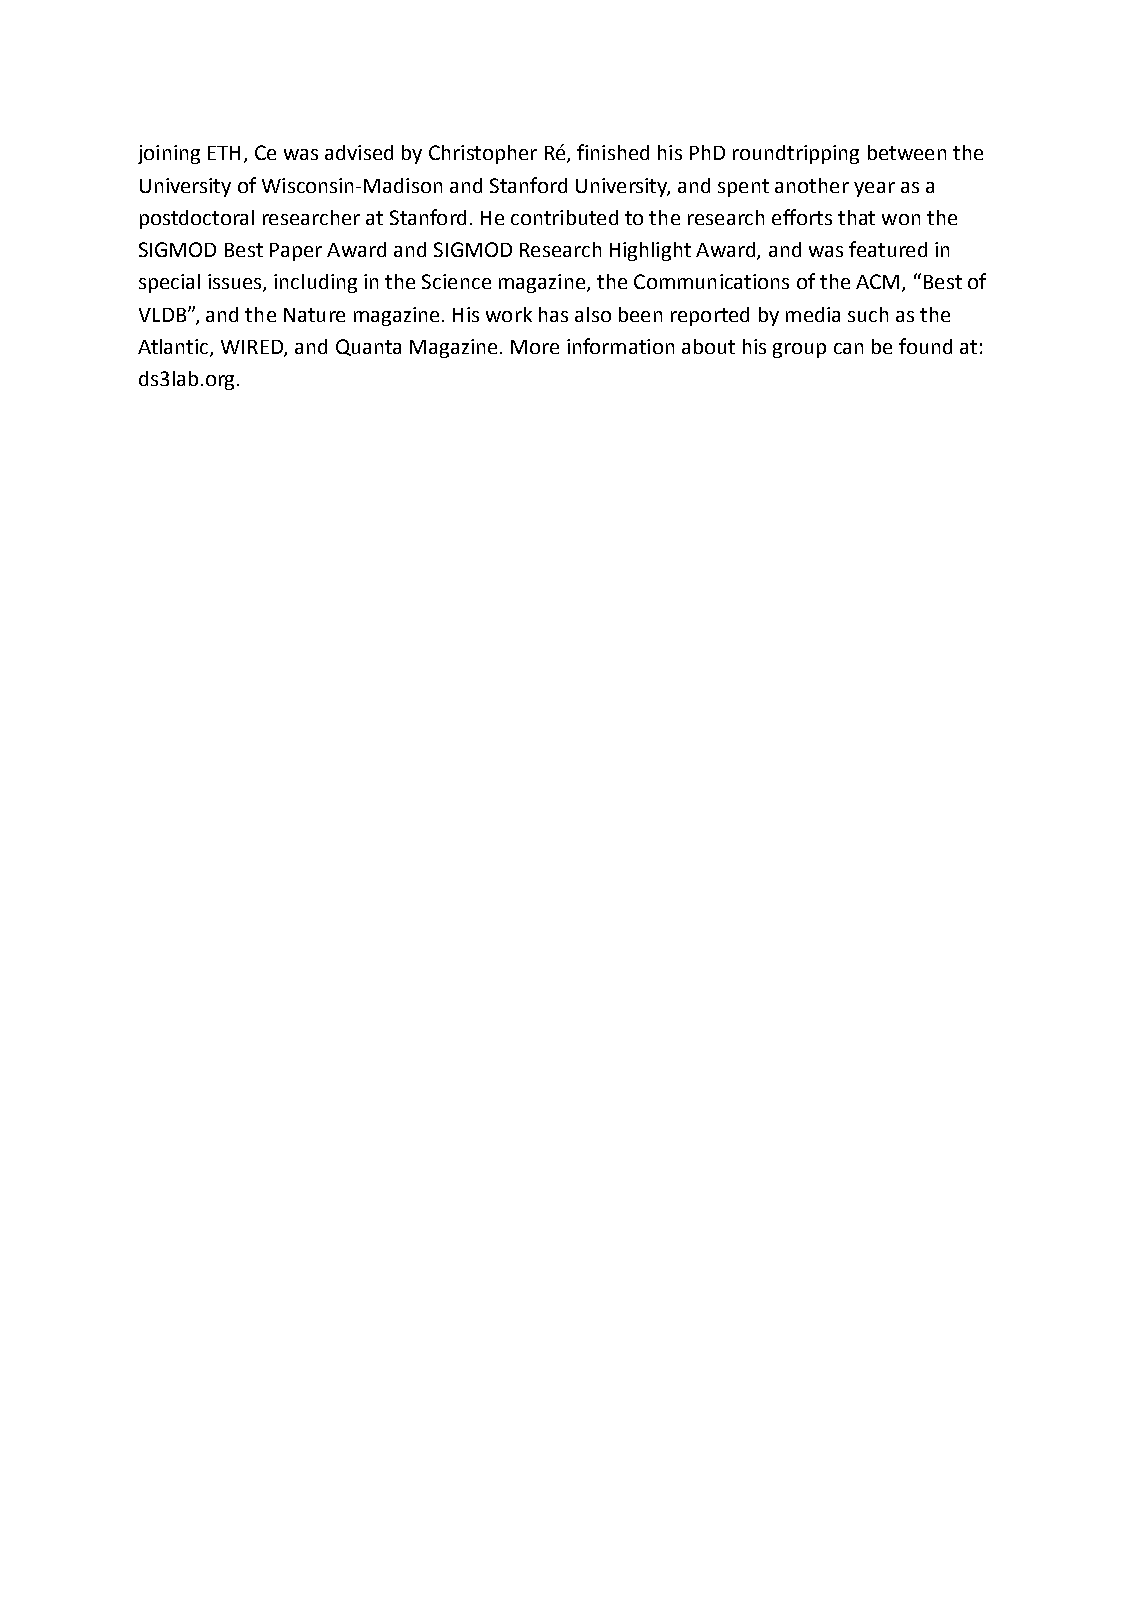  I want to click on ETH, so click(224, 153).
